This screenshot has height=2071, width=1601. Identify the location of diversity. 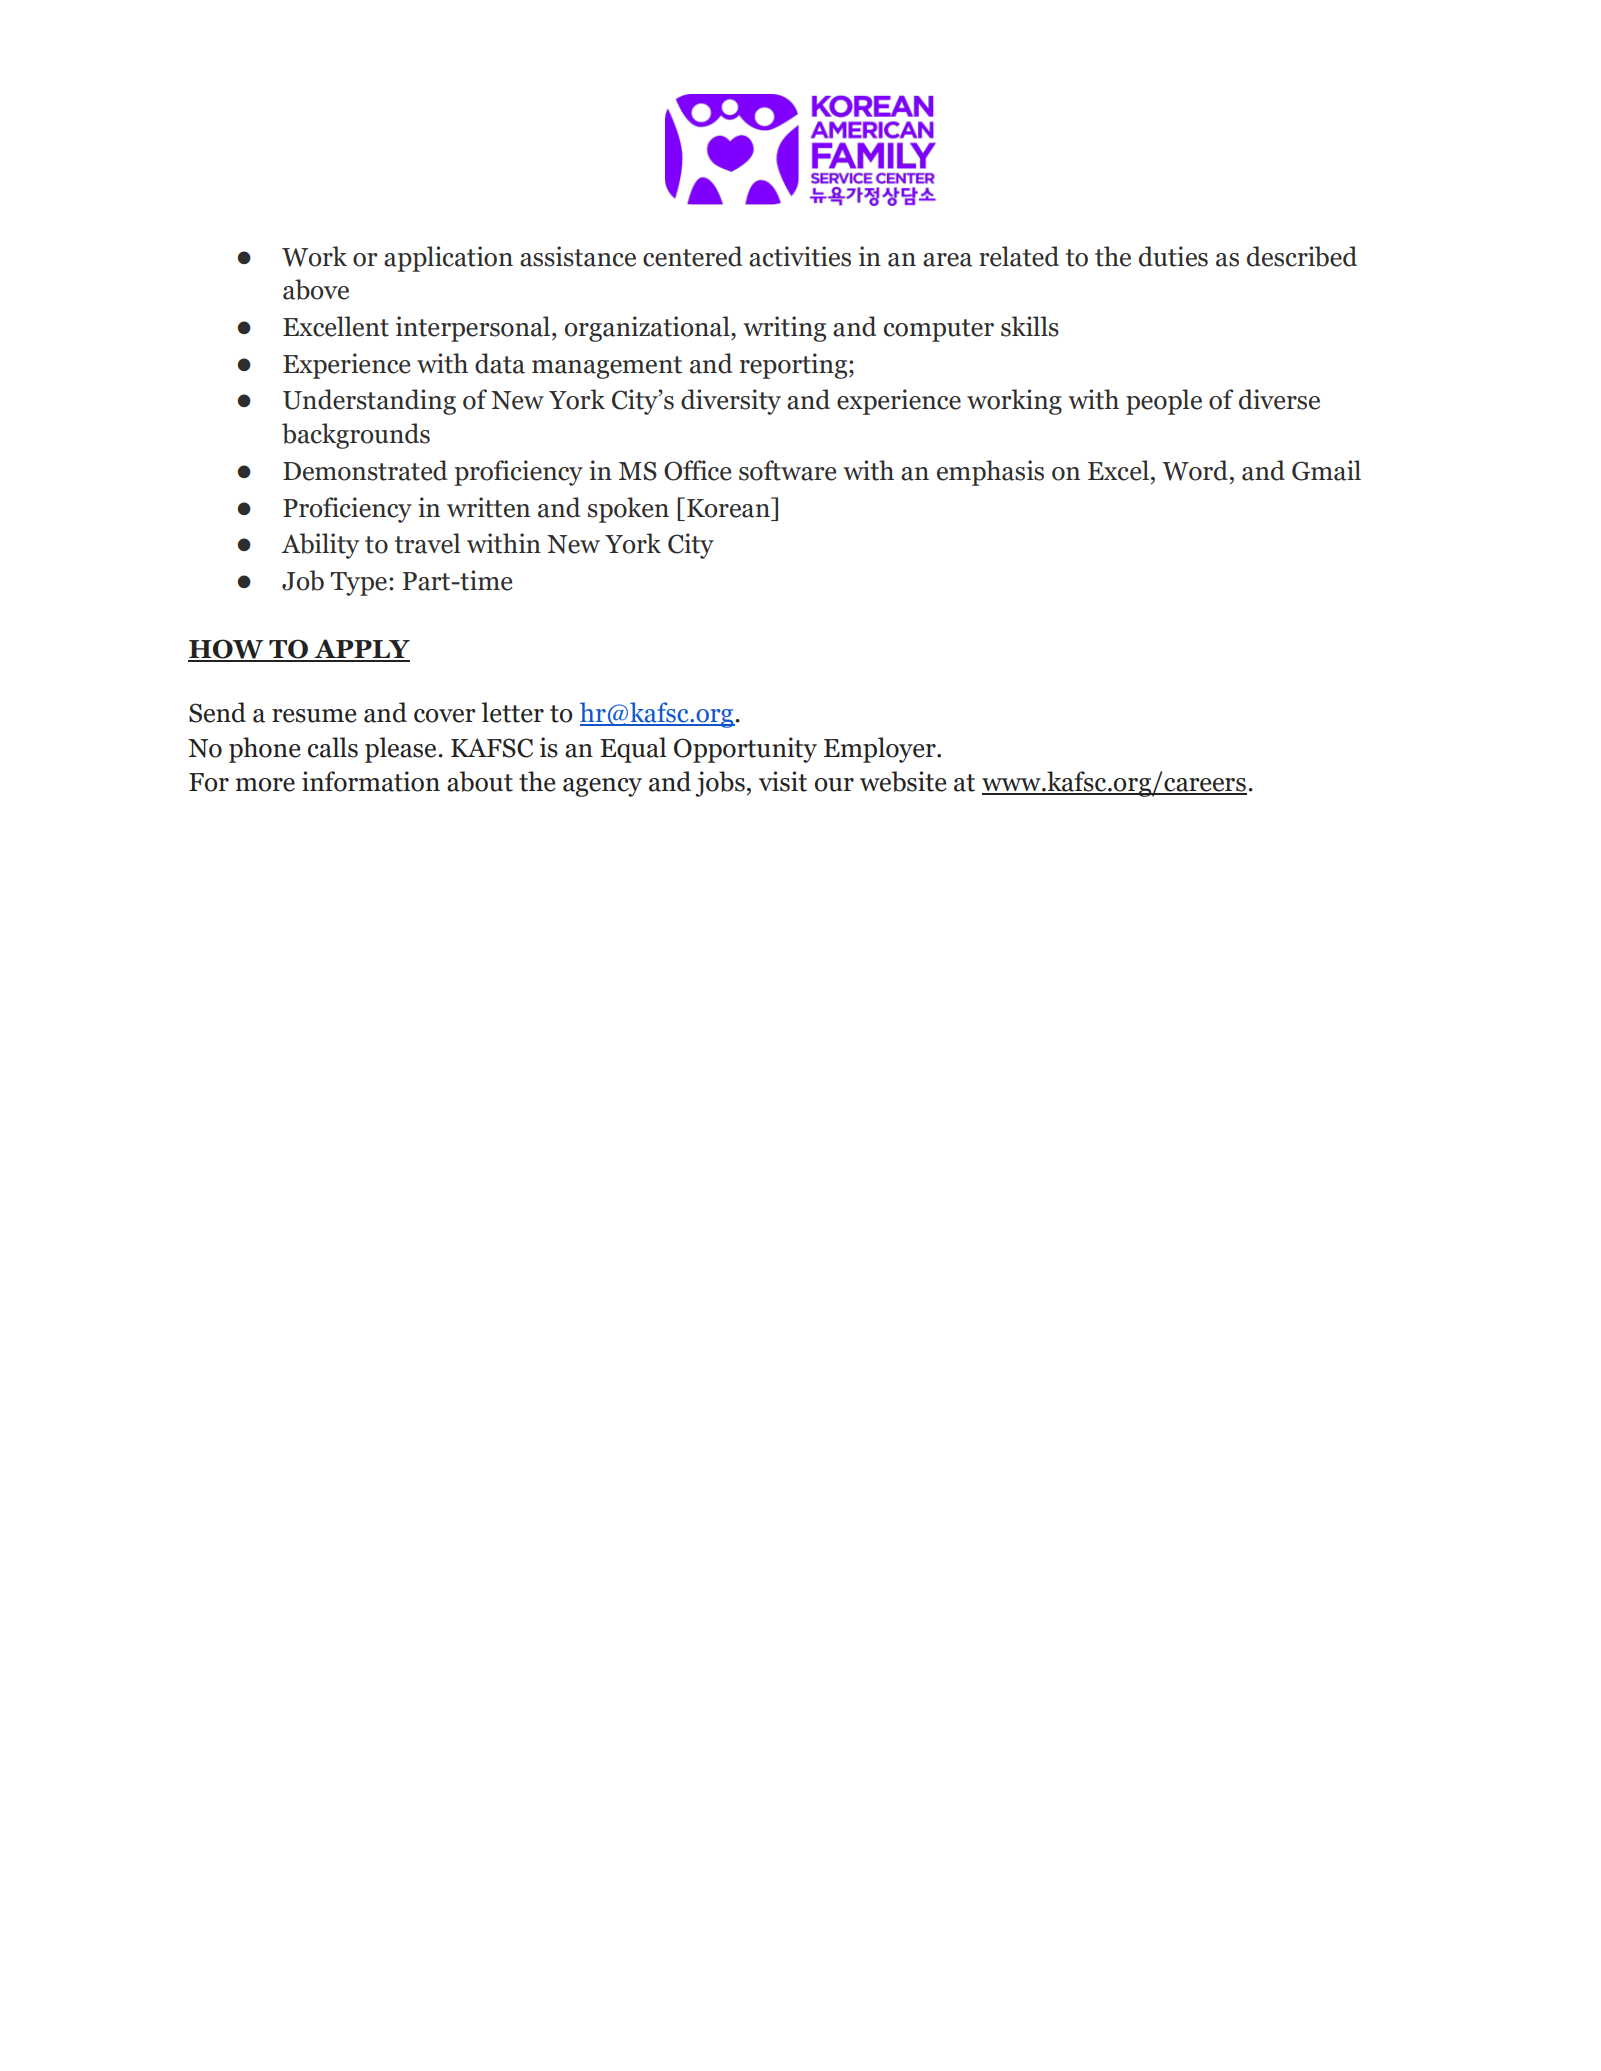
(731, 402).
